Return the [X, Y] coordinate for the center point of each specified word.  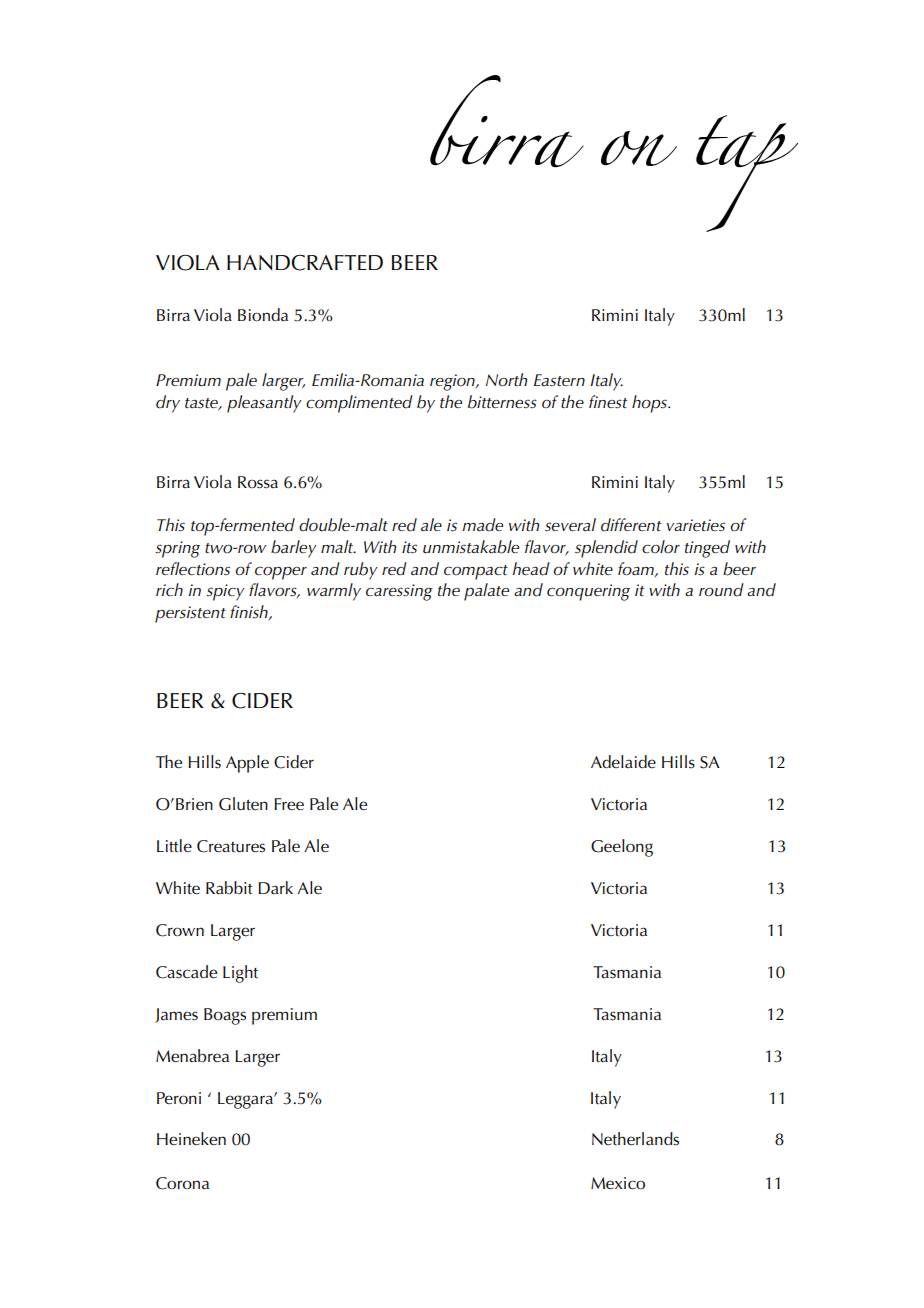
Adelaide [623, 761]
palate [486, 592]
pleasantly [264, 404]
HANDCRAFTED [305, 263]
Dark [275, 887]
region [453, 382]
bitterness [502, 402]
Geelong [622, 848]
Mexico [618, 1183]
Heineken [191, 1139]
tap [747, 173]
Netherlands [635, 1139]
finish [250, 613]
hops [650, 404]
